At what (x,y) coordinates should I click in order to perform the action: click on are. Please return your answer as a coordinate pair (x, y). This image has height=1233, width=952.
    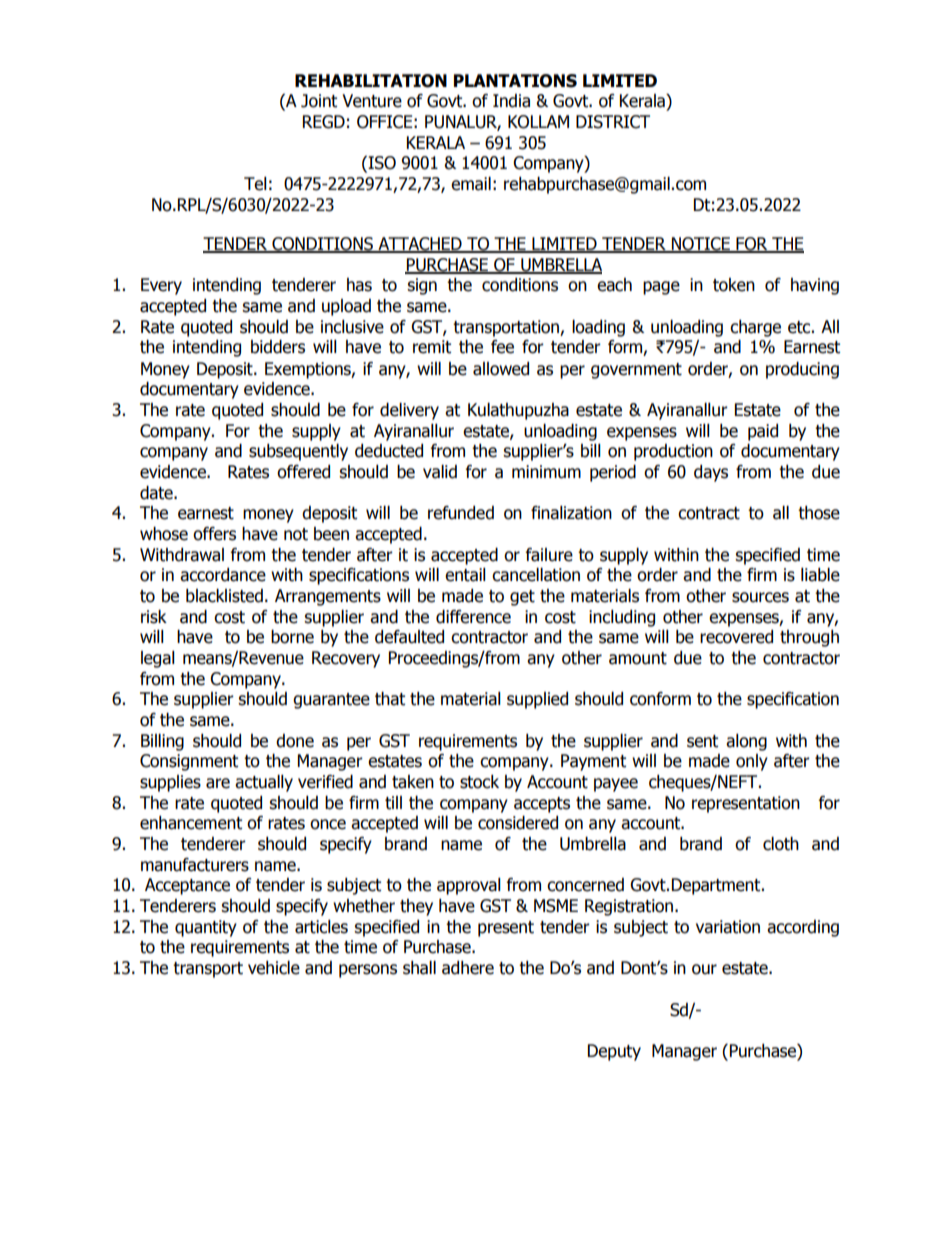
    Looking at the image, I should click on (218, 783).
